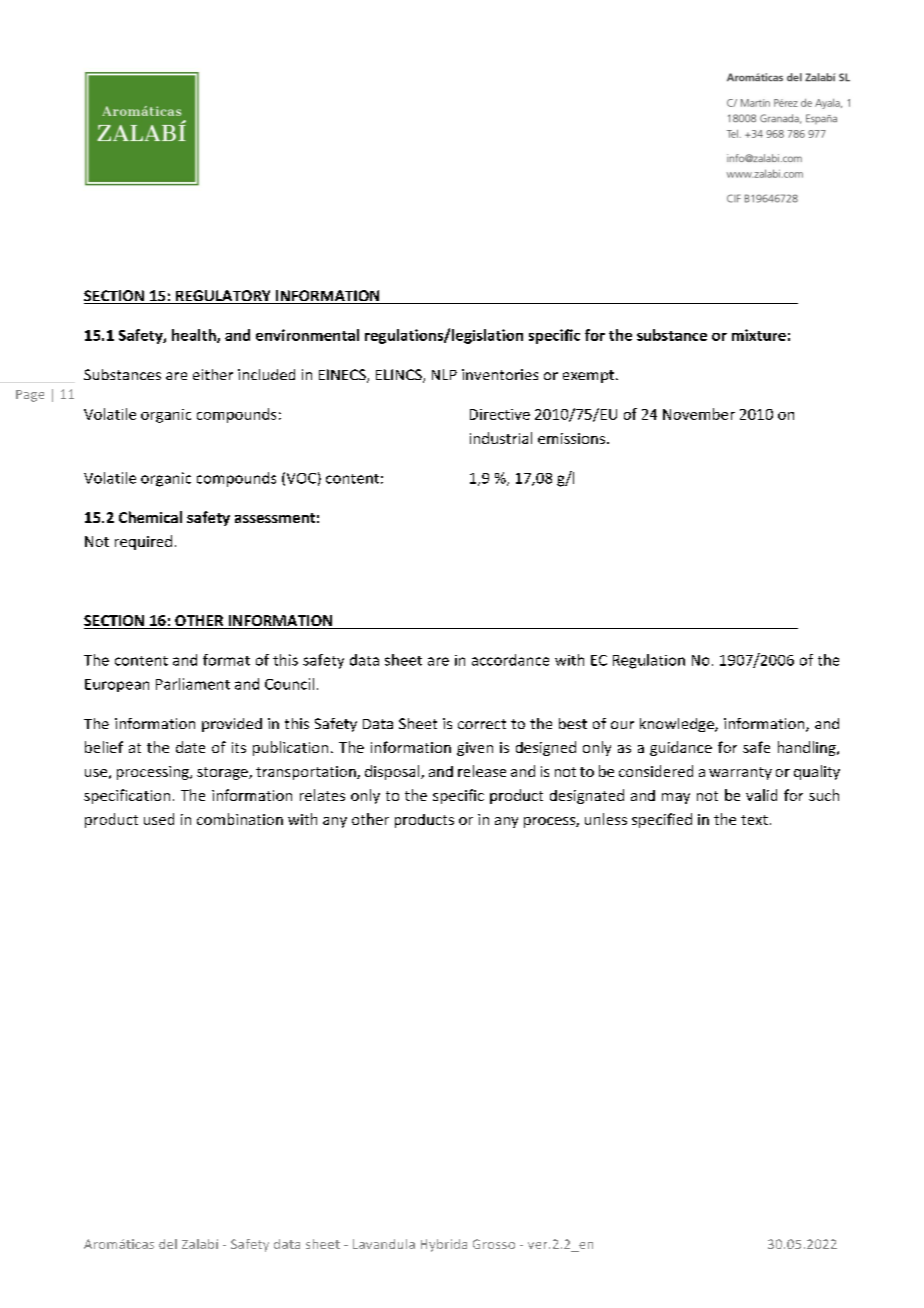 The width and height of the screenshot is (924, 1308). I want to click on health, so click(195, 336).
